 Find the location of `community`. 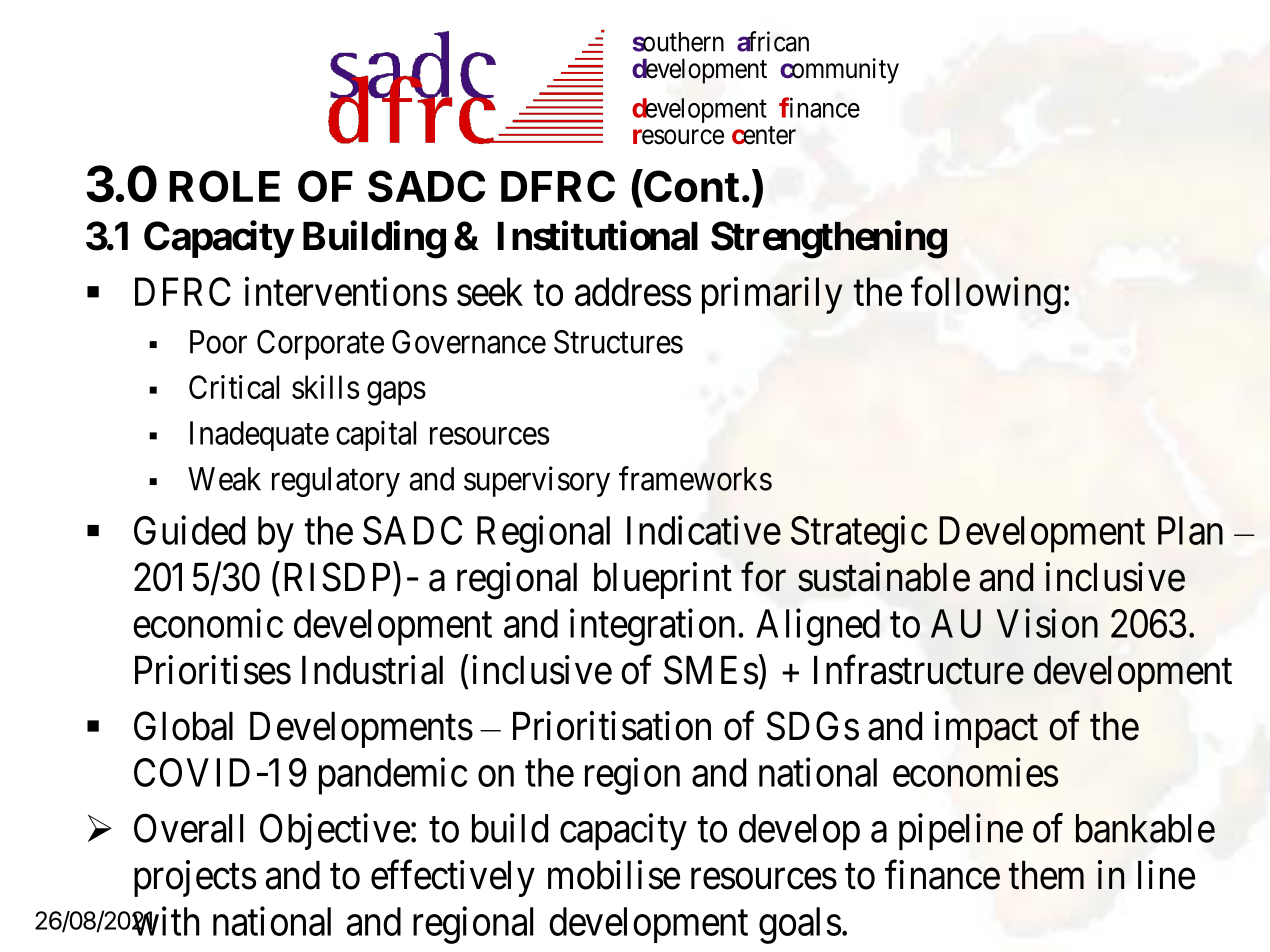

community is located at coordinates (839, 71).
